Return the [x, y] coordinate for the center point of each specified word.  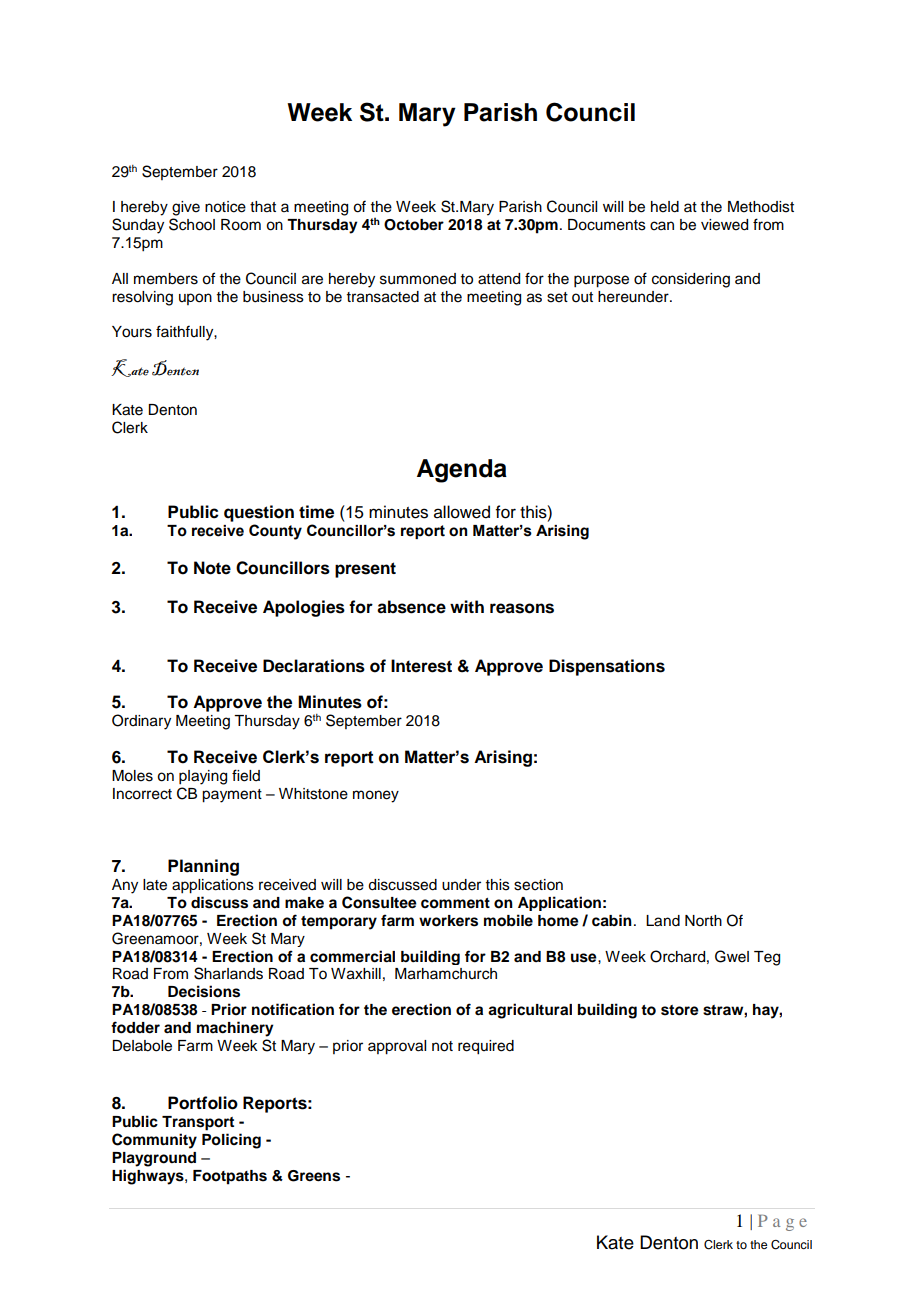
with [467, 606]
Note [212, 568]
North [703, 921]
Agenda [462, 471]
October [414, 225]
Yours [132, 332]
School [192, 224]
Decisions [204, 991]
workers [448, 921]
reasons [522, 608]
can [662, 226]
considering [691, 280]
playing [203, 777]
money [376, 796]
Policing [231, 1141]
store [680, 1010]
